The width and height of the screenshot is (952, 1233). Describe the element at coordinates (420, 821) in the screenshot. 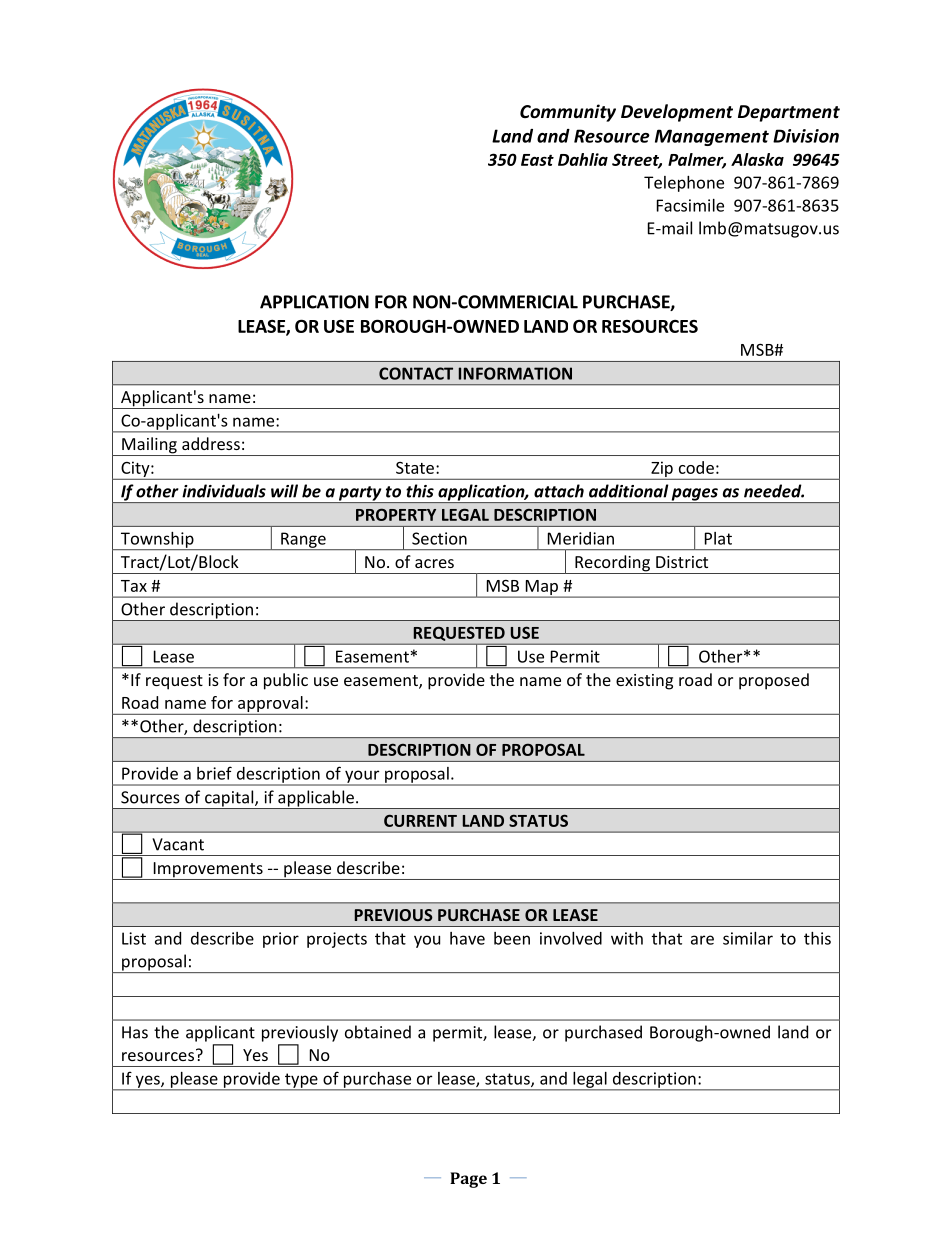

I see `CURRENT` at that location.
